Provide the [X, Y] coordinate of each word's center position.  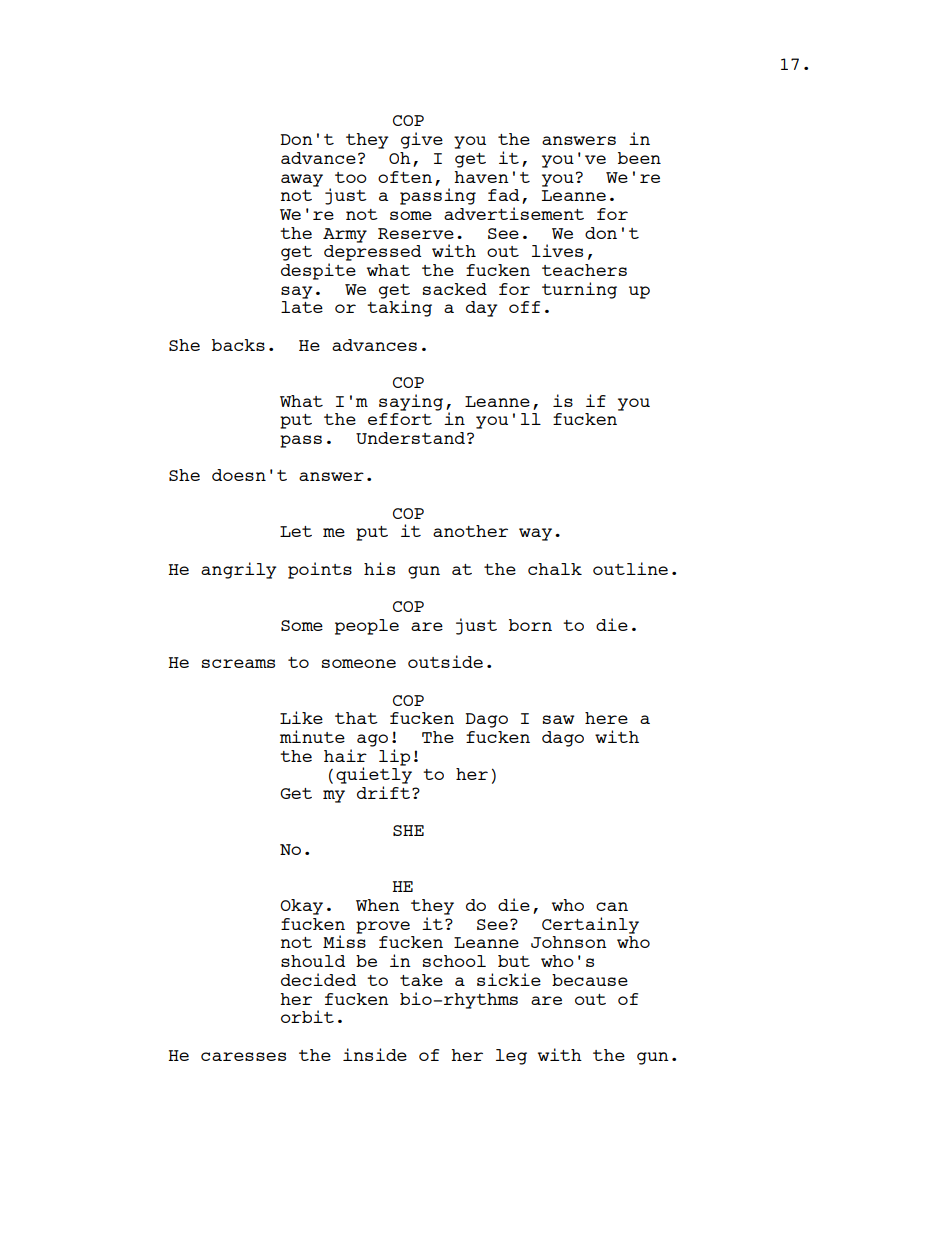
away [302, 180]
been [639, 158]
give [422, 140]
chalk [555, 569]
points [320, 570]
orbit [307, 1016]
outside [445, 661]
